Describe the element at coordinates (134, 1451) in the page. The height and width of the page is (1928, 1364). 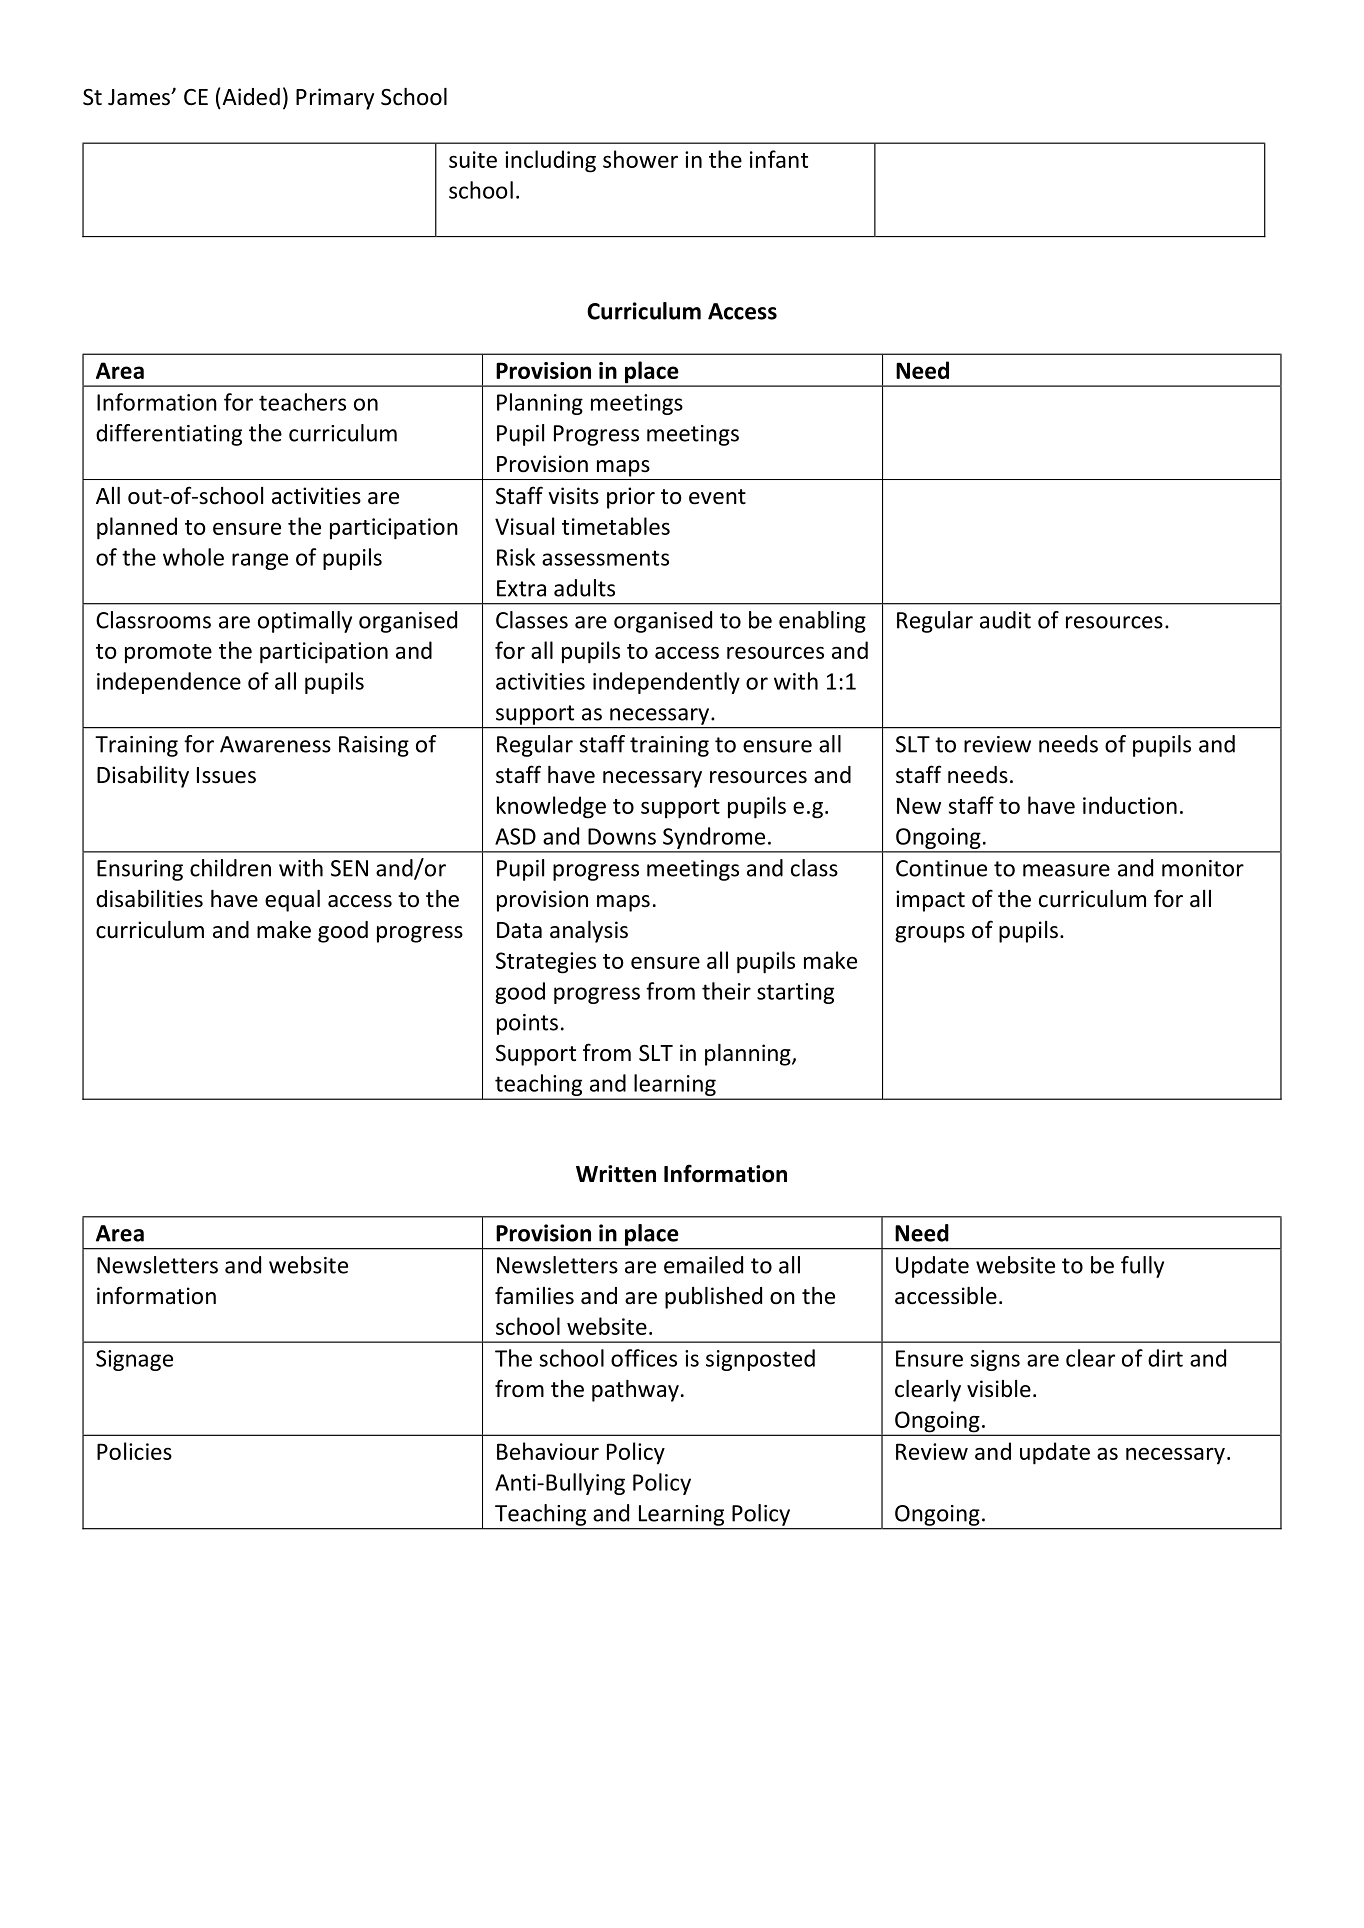
I see `Policies` at that location.
